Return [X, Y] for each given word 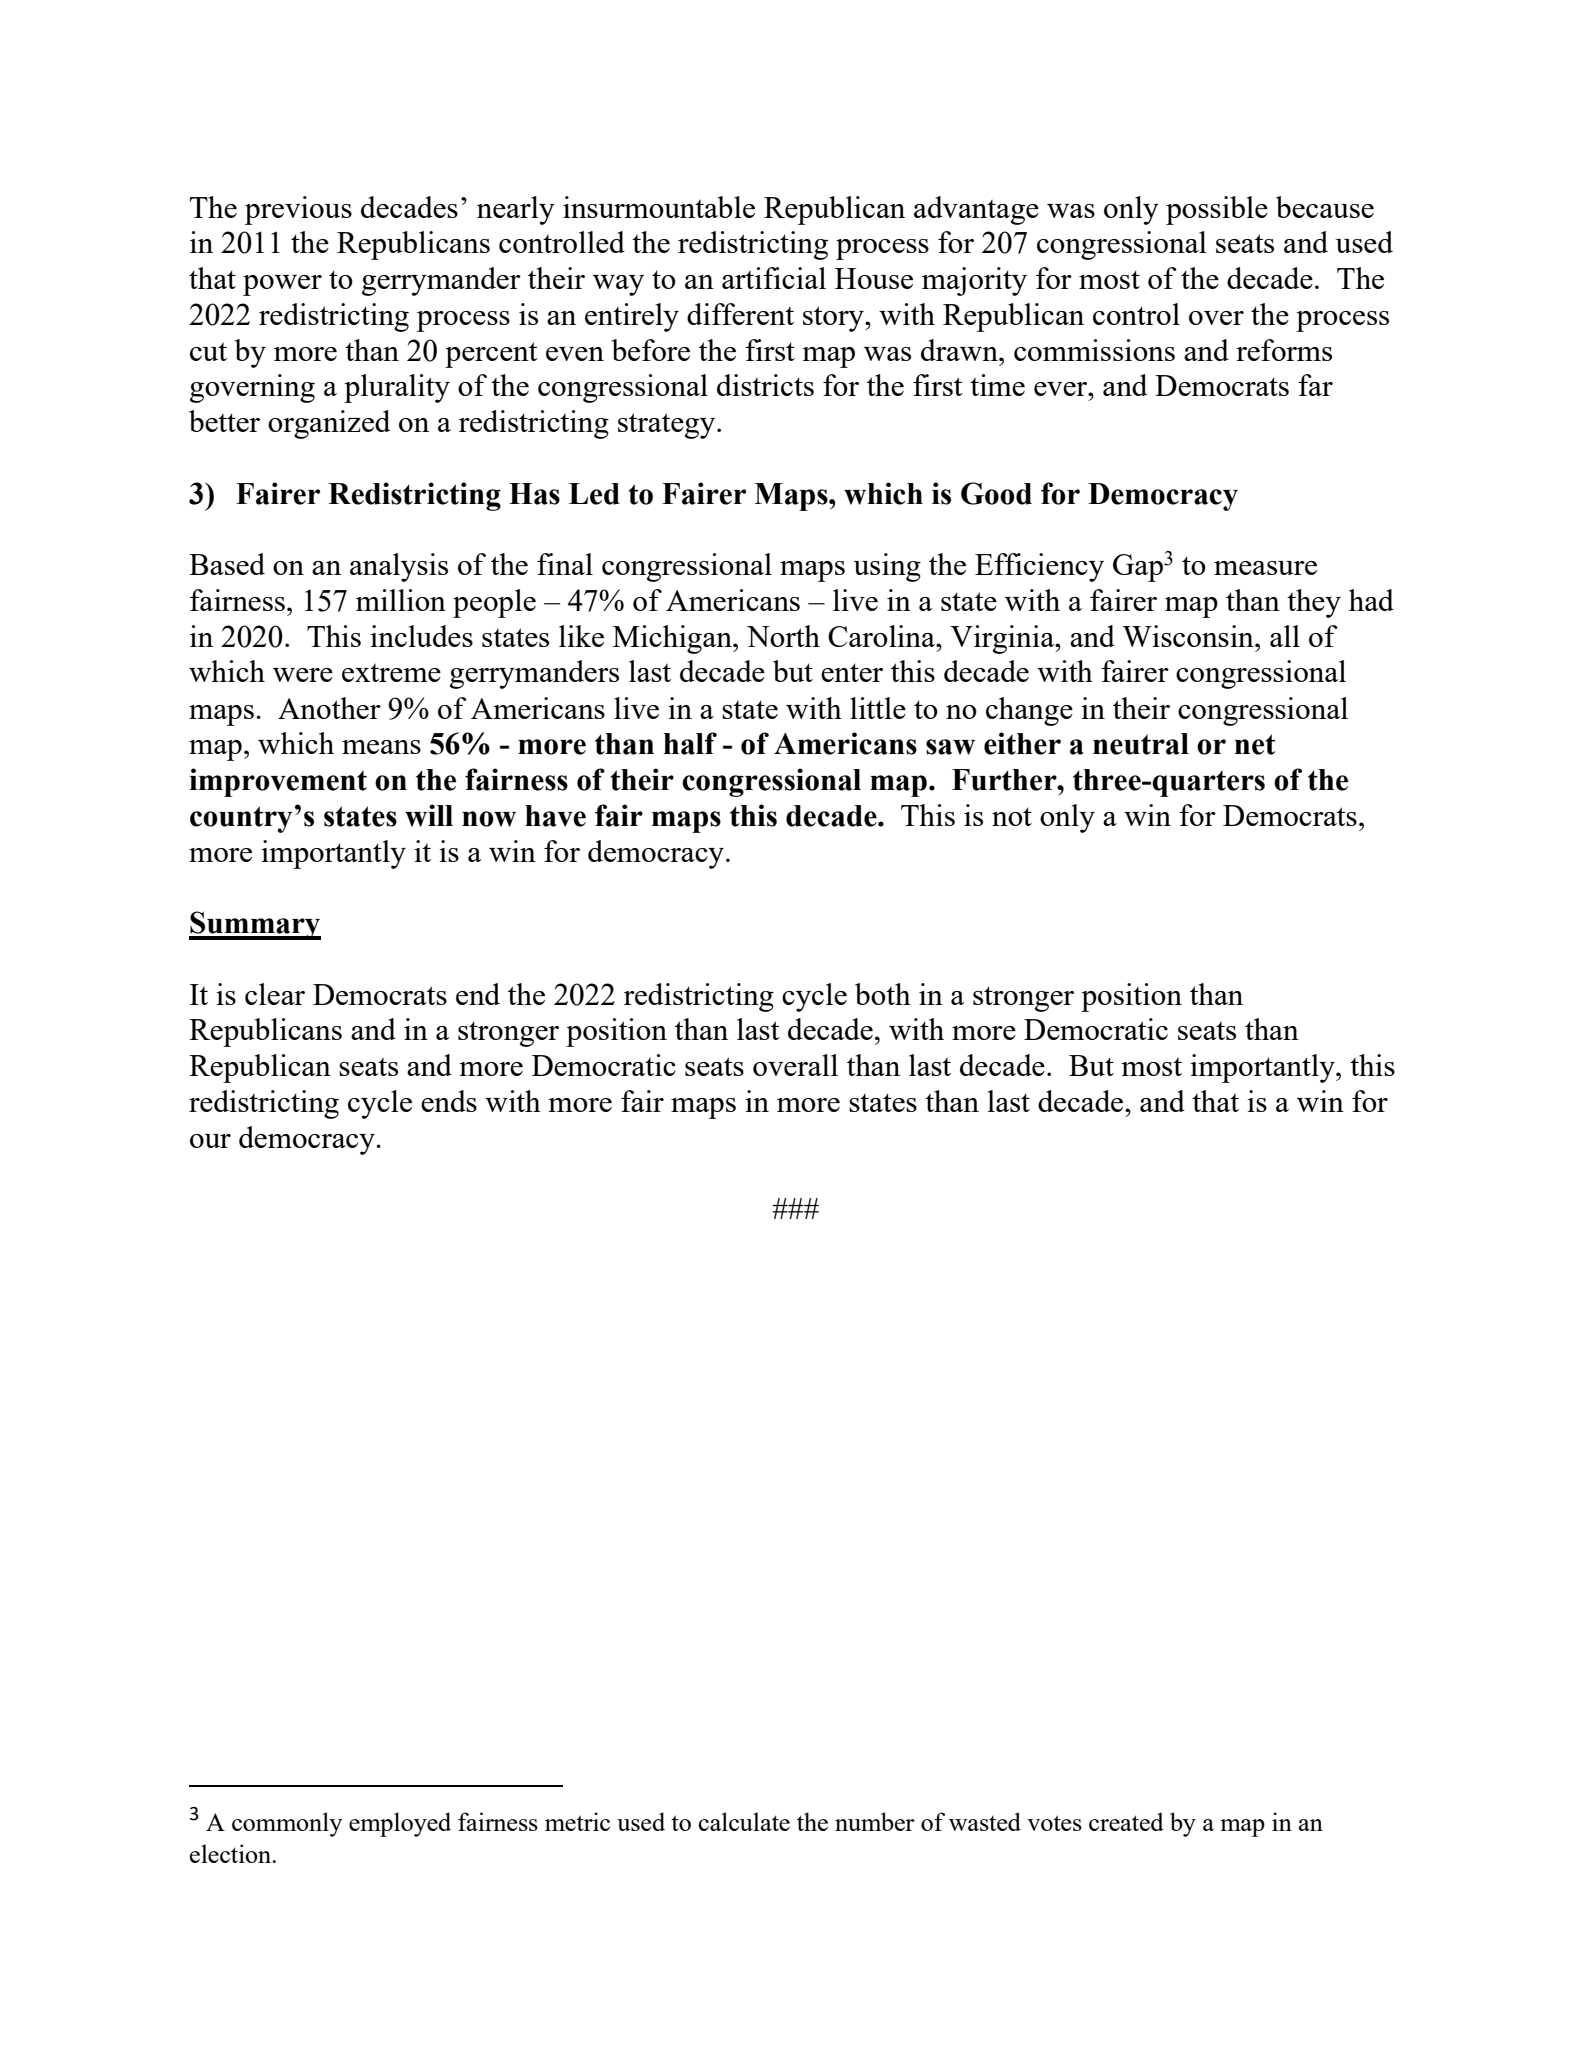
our [210, 1141]
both [883, 994]
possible [1217, 210]
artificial [774, 278]
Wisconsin [1189, 636]
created [1126, 1821]
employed [400, 1824]
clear [275, 994]
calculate [744, 1821]
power [282, 285]
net [1255, 744]
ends [449, 1101]
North [783, 636]
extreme [391, 673]
